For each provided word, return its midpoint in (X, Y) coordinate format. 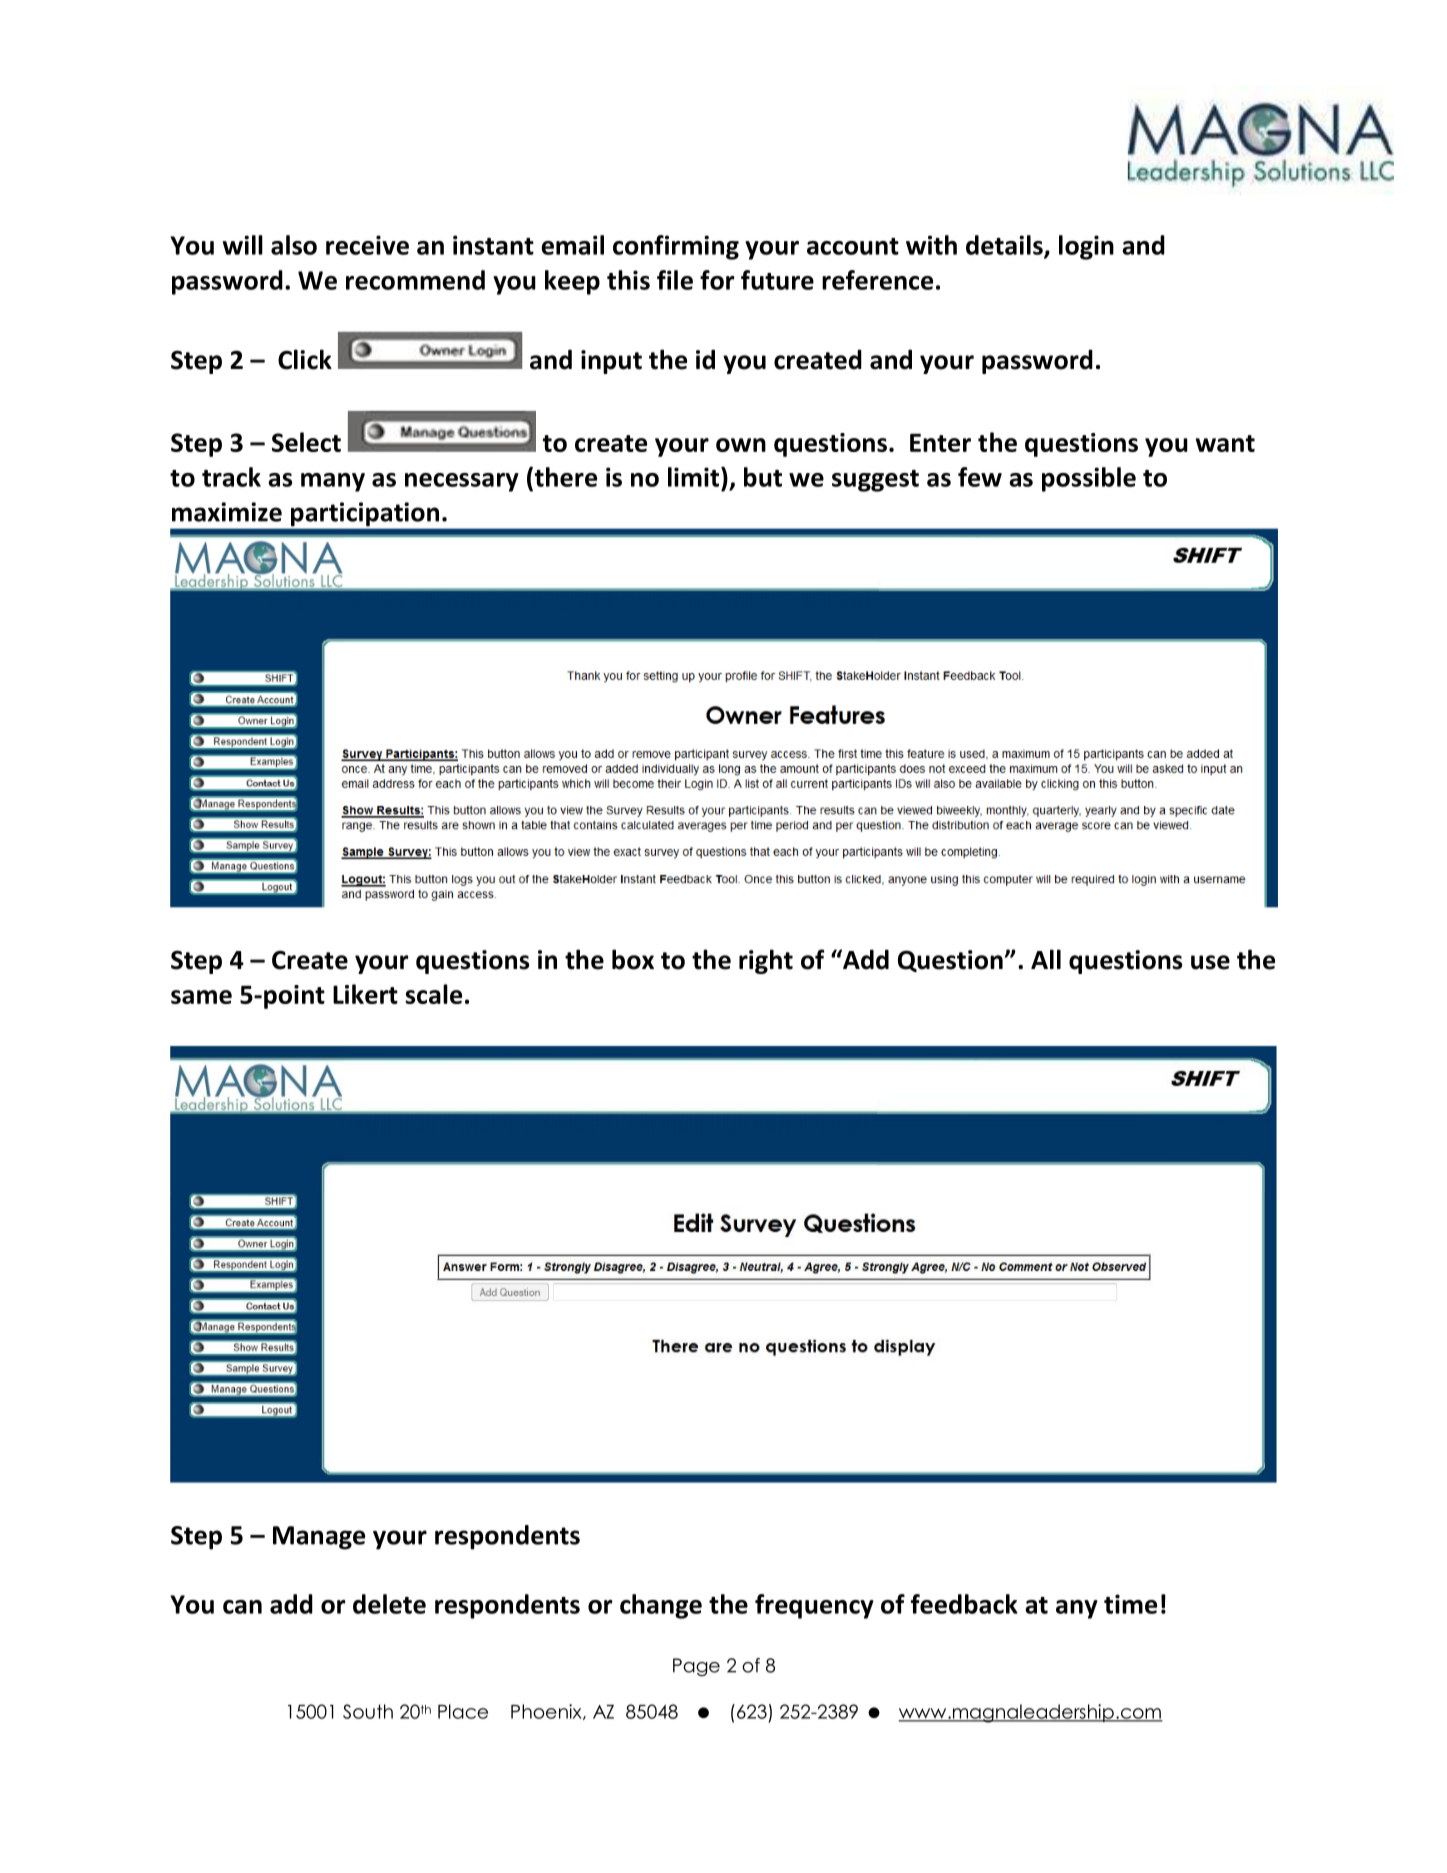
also (294, 245)
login (1086, 247)
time (1130, 1604)
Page (696, 1667)
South (368, 1711)
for (717, 280)
